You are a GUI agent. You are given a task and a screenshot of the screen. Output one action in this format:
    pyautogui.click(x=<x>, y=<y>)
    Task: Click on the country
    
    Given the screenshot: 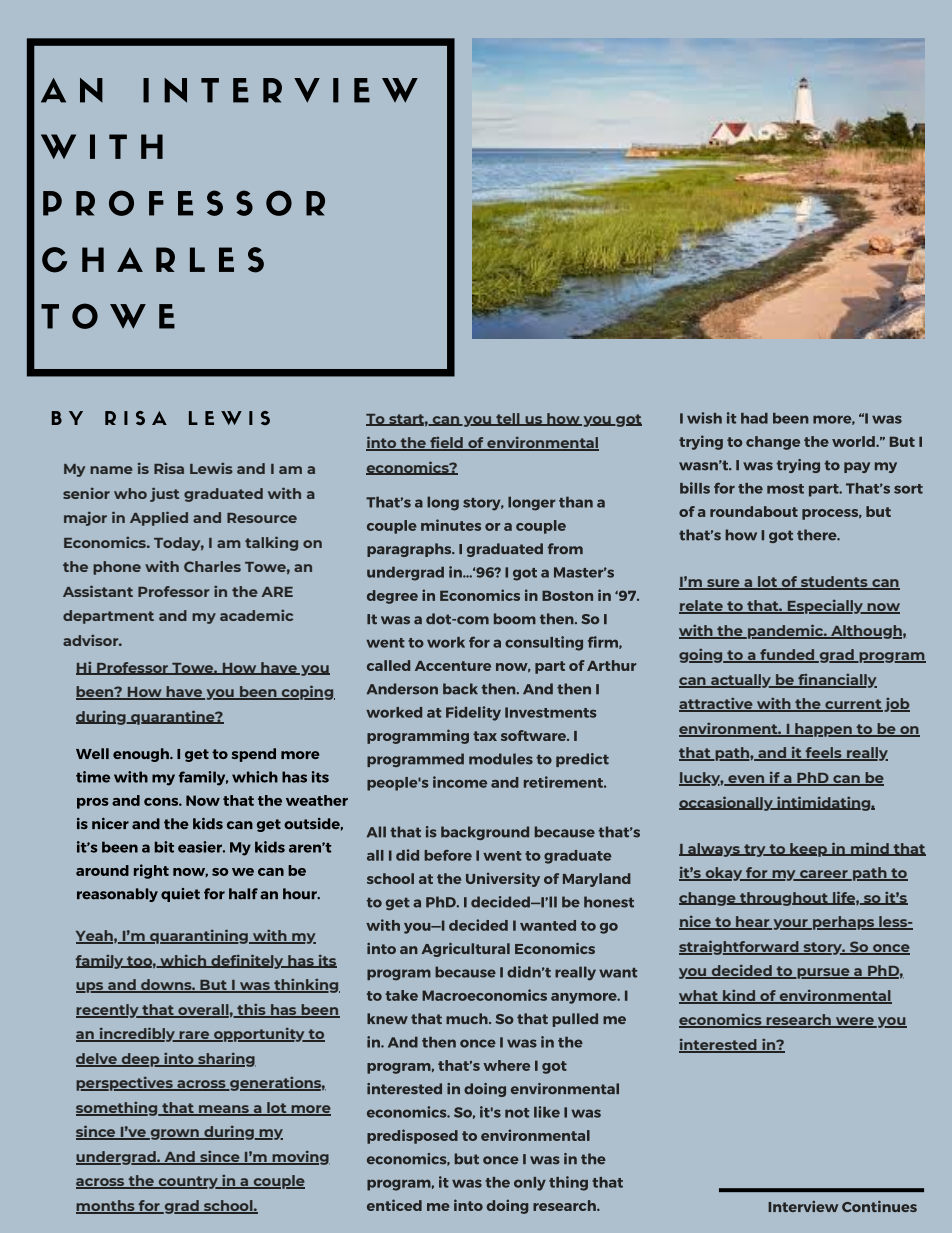 What is the action you would take?
    pyautogui.click(x=188, y=1182)
